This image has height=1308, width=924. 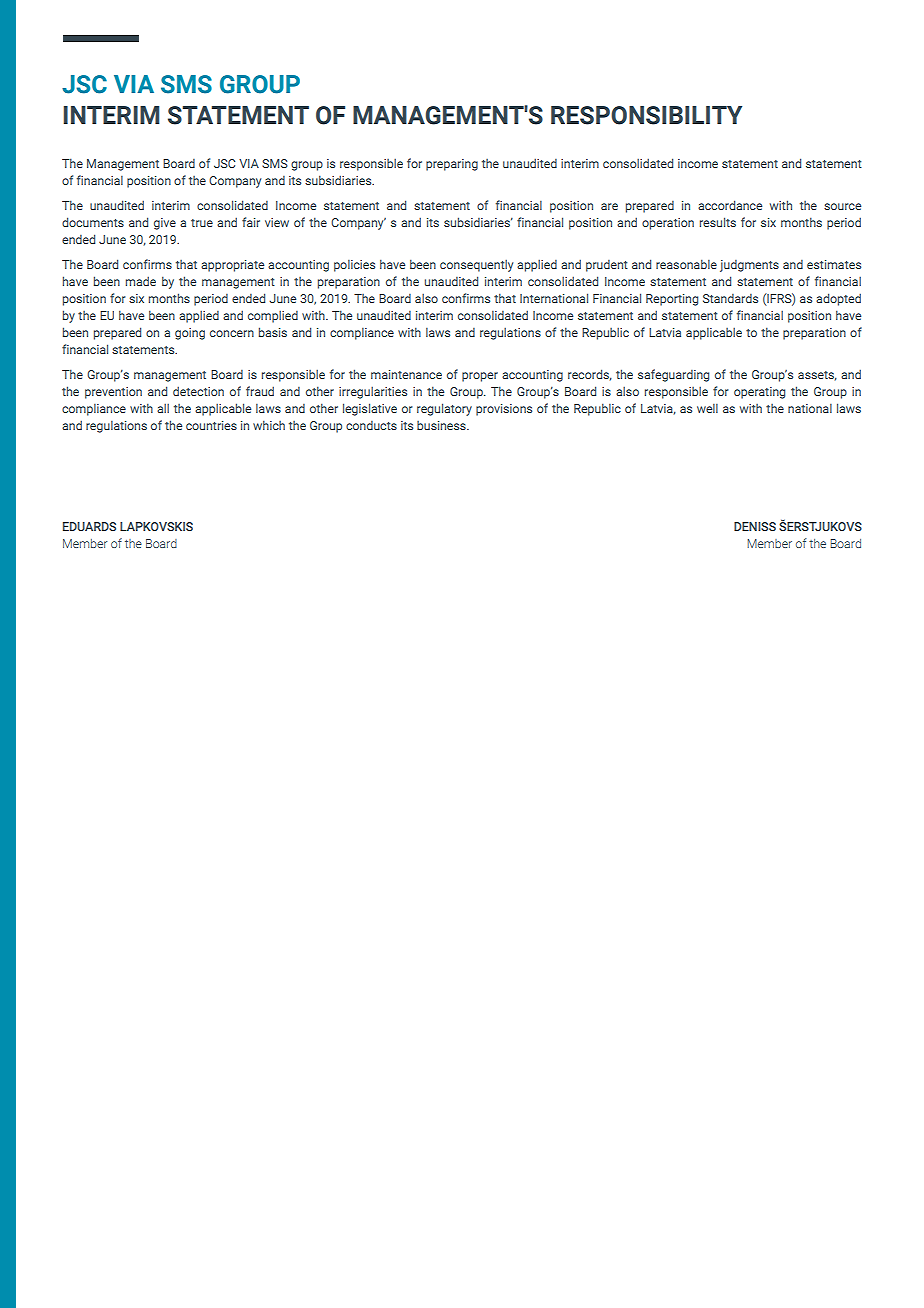 I want to click on RESPONSIBILITY, so click(x=646, y=115).
